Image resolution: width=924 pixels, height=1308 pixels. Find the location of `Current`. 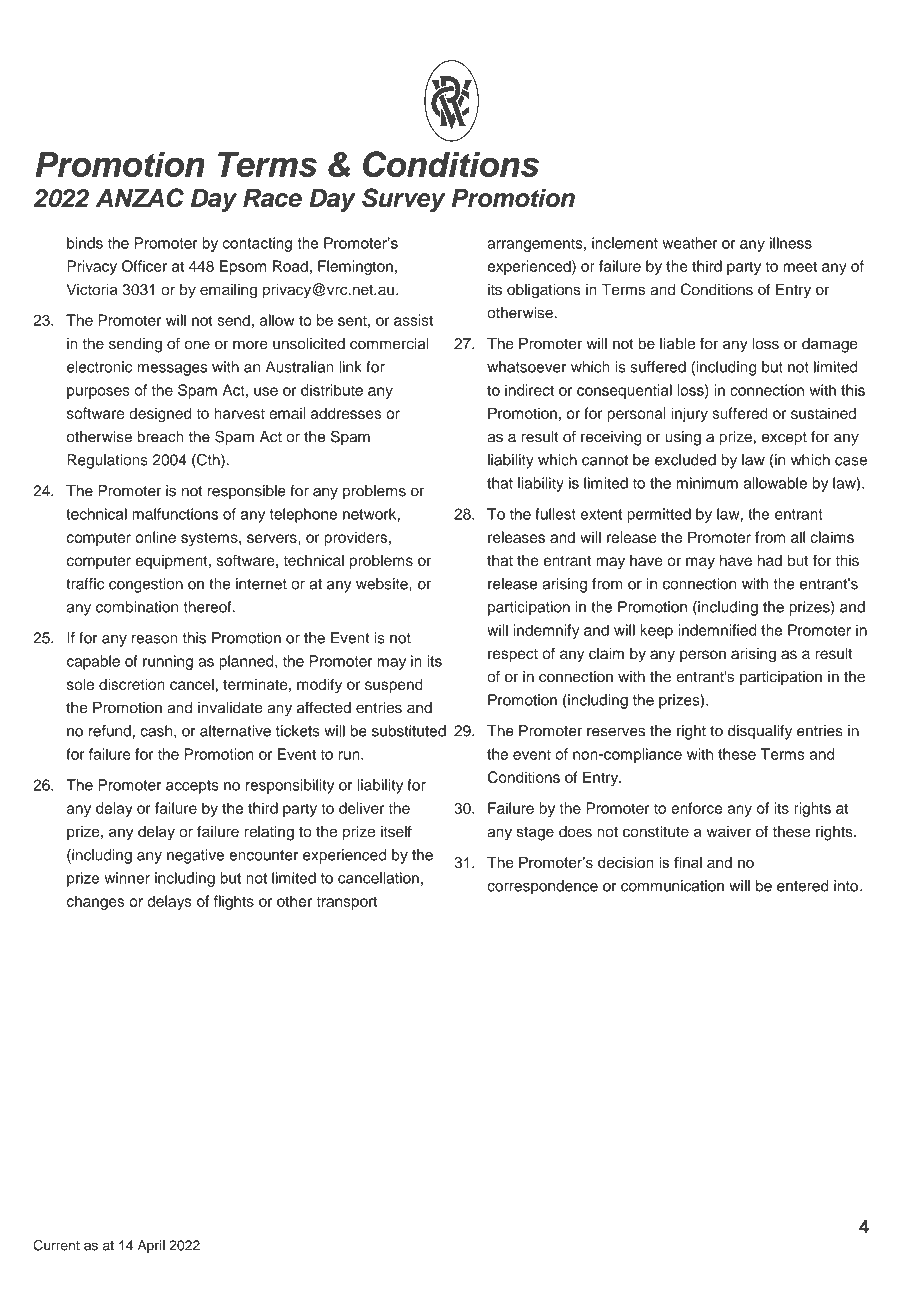

Current is located at coordinates (56, 1245).
